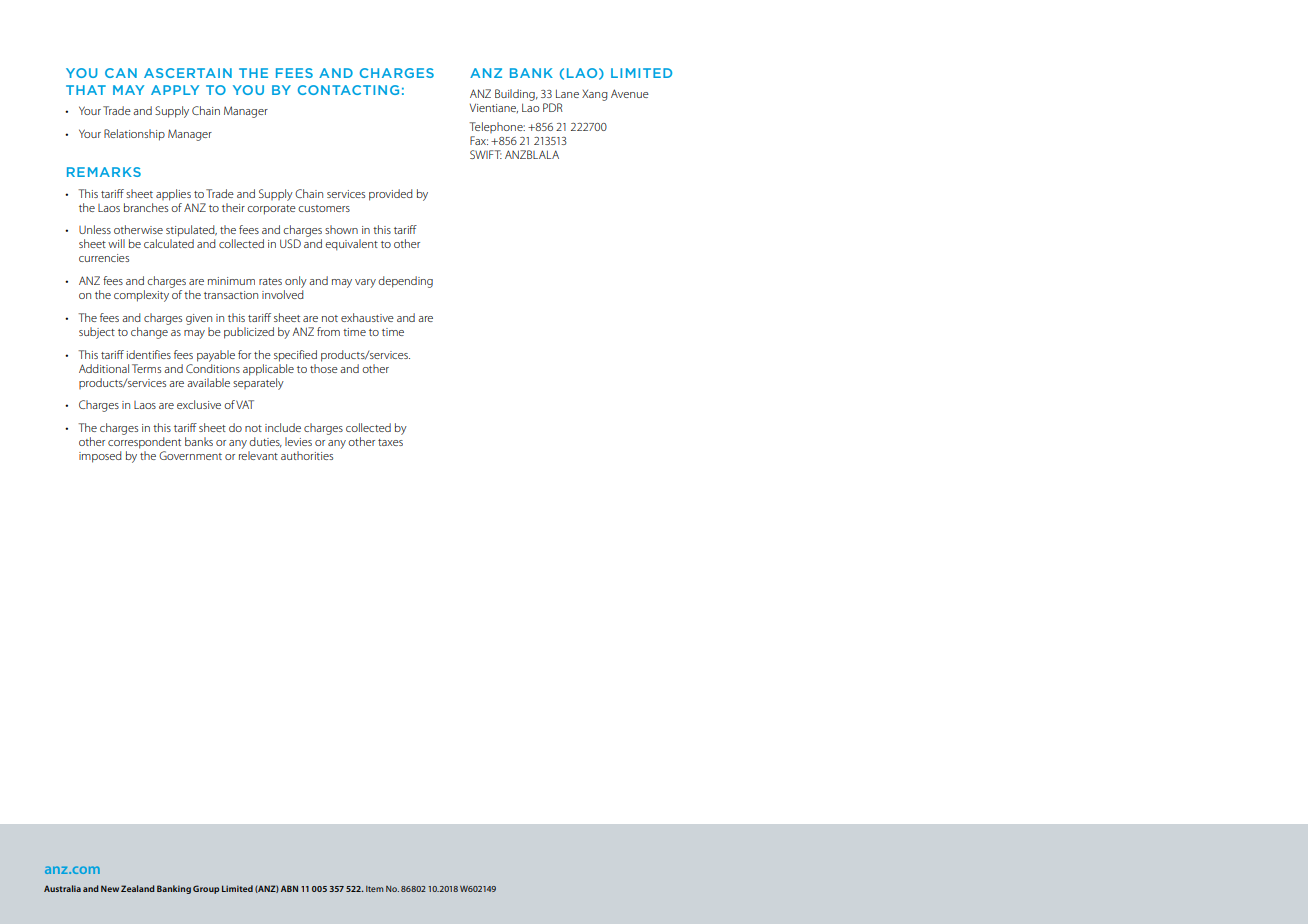 The height and width of the screenshot is (924, 1308). I want to click on identifies, so click(149, 354).
